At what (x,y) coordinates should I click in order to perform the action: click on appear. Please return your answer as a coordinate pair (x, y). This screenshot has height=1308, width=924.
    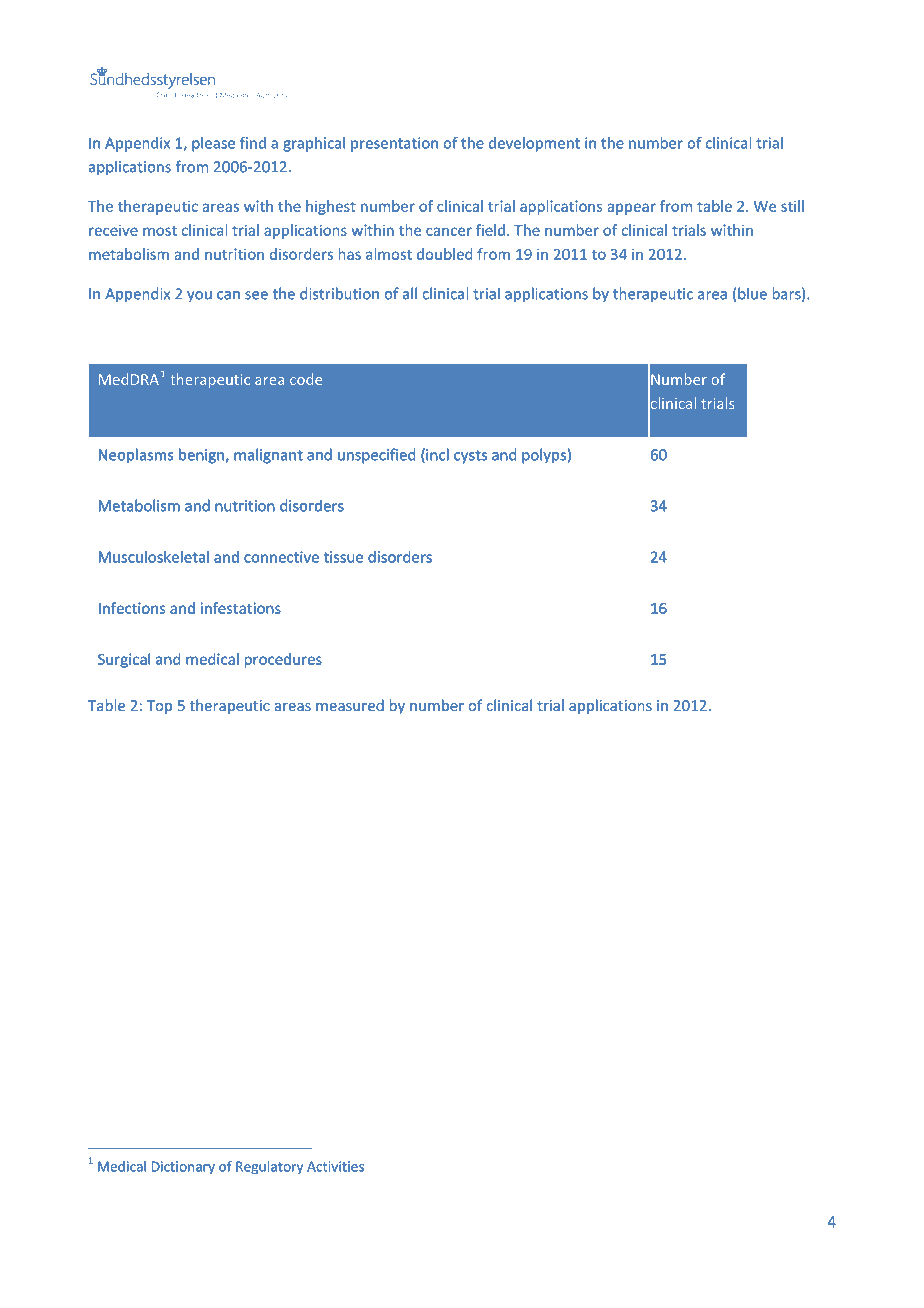
    Looking at the image, I should click on (632, 209).
